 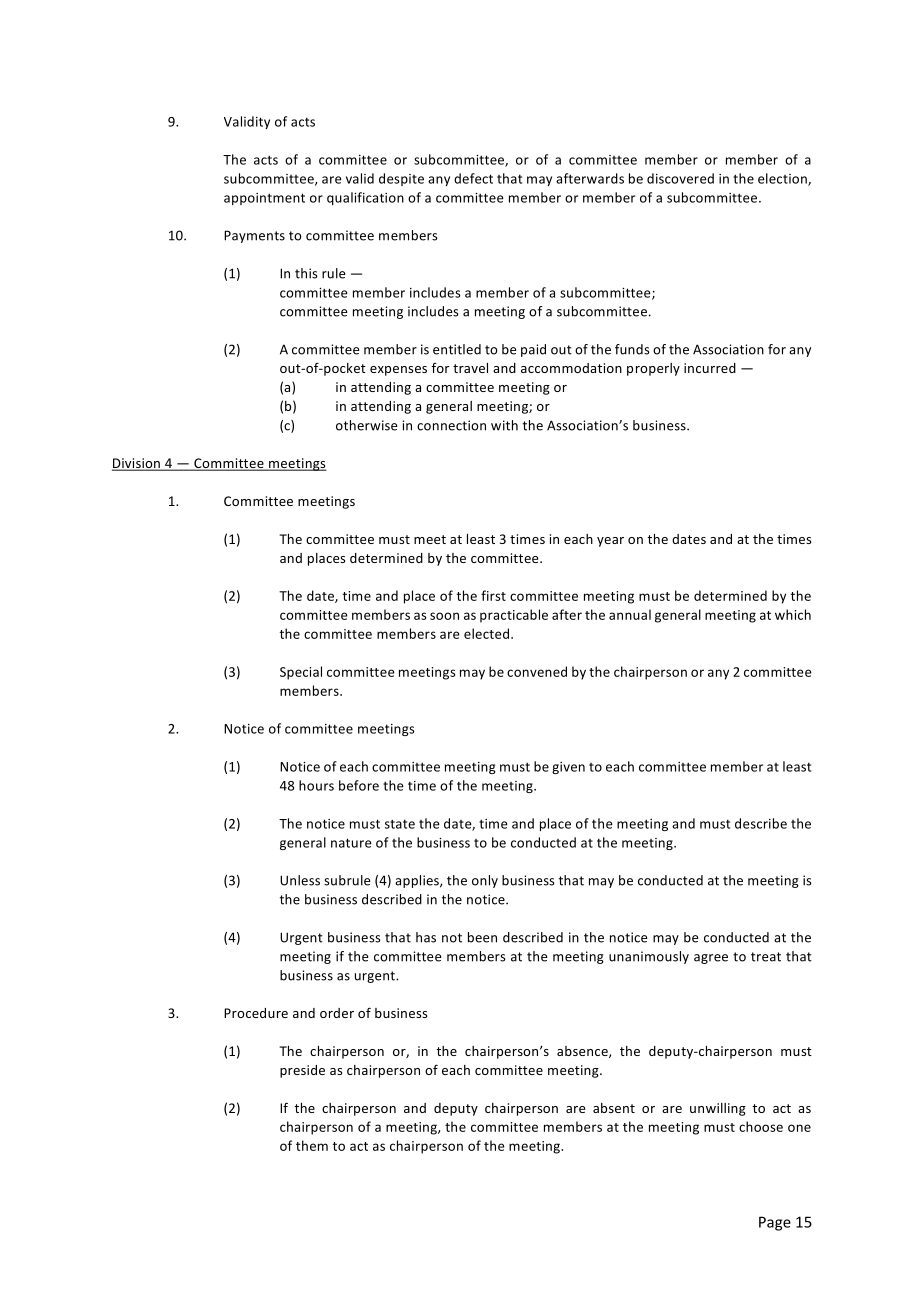 I want to click on which, so click(x=793, y=614).
